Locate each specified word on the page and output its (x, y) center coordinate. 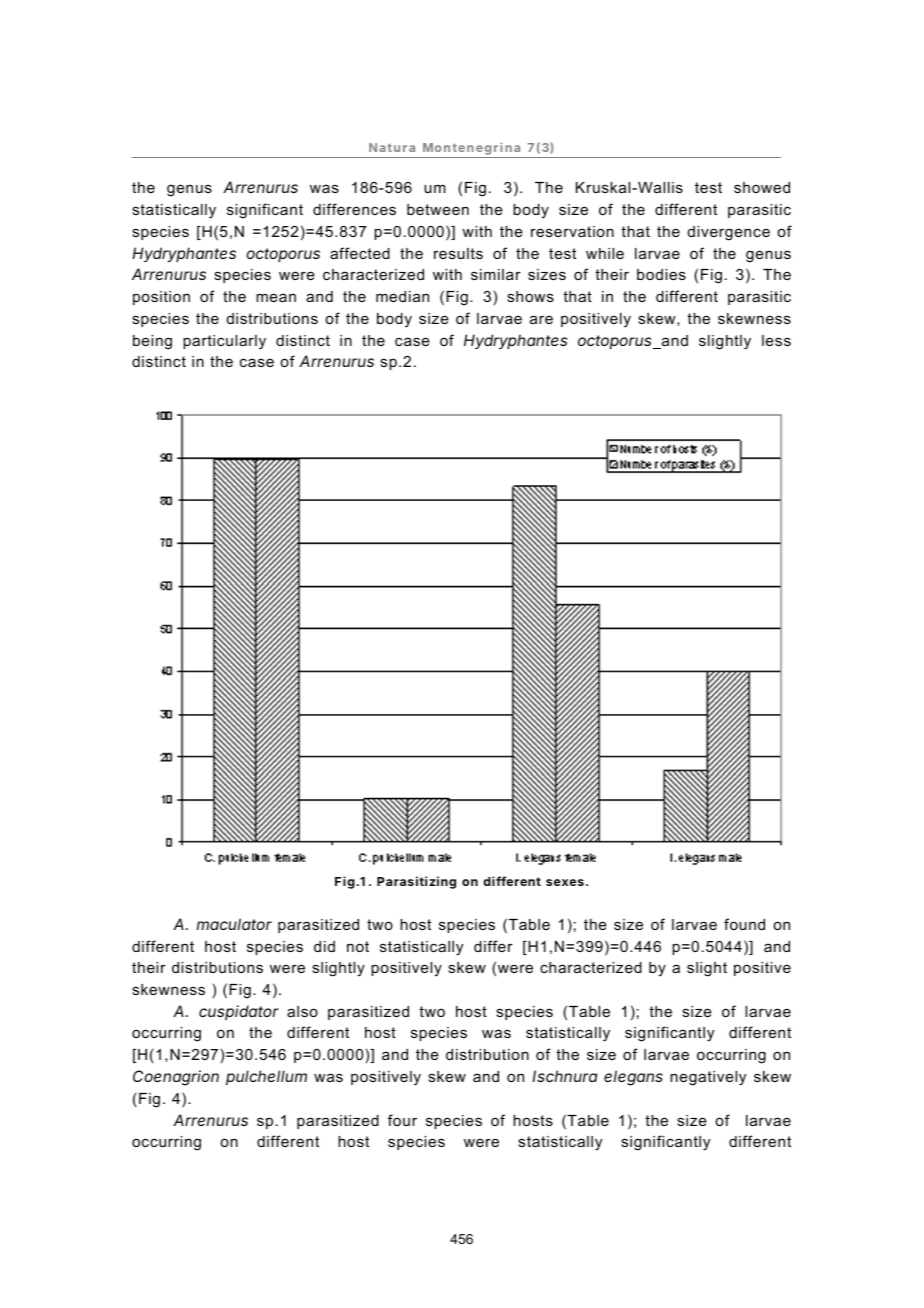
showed (762, 187)
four (402, 1120)
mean (276, 297)
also (302, 1011)
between (438, 209)
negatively (708, 1078)
